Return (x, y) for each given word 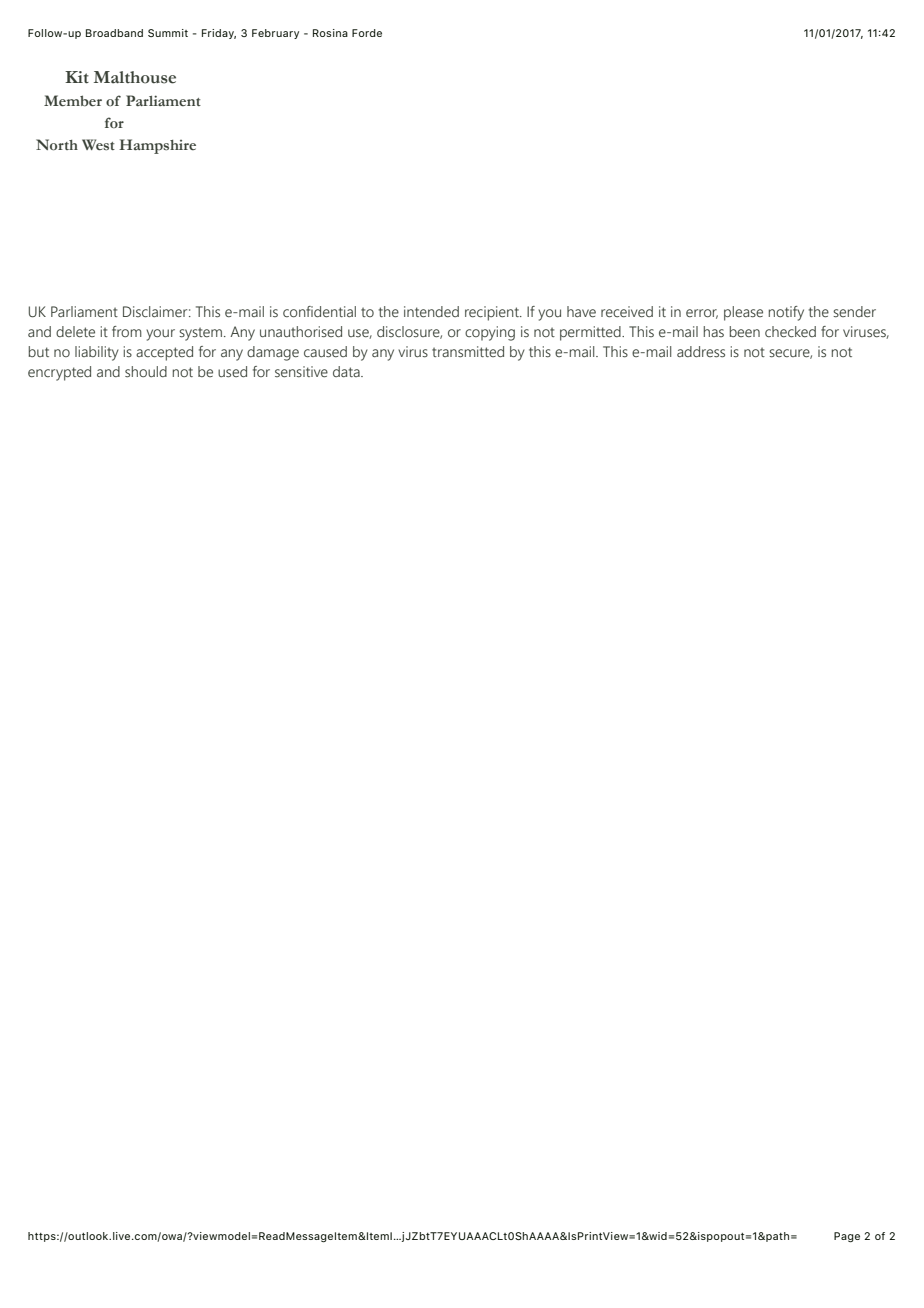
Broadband (114, 33)
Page (847, 1237)
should (146, 372)
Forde (367, 33)
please (743, 313)
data (347, 371)
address (701, 352)
